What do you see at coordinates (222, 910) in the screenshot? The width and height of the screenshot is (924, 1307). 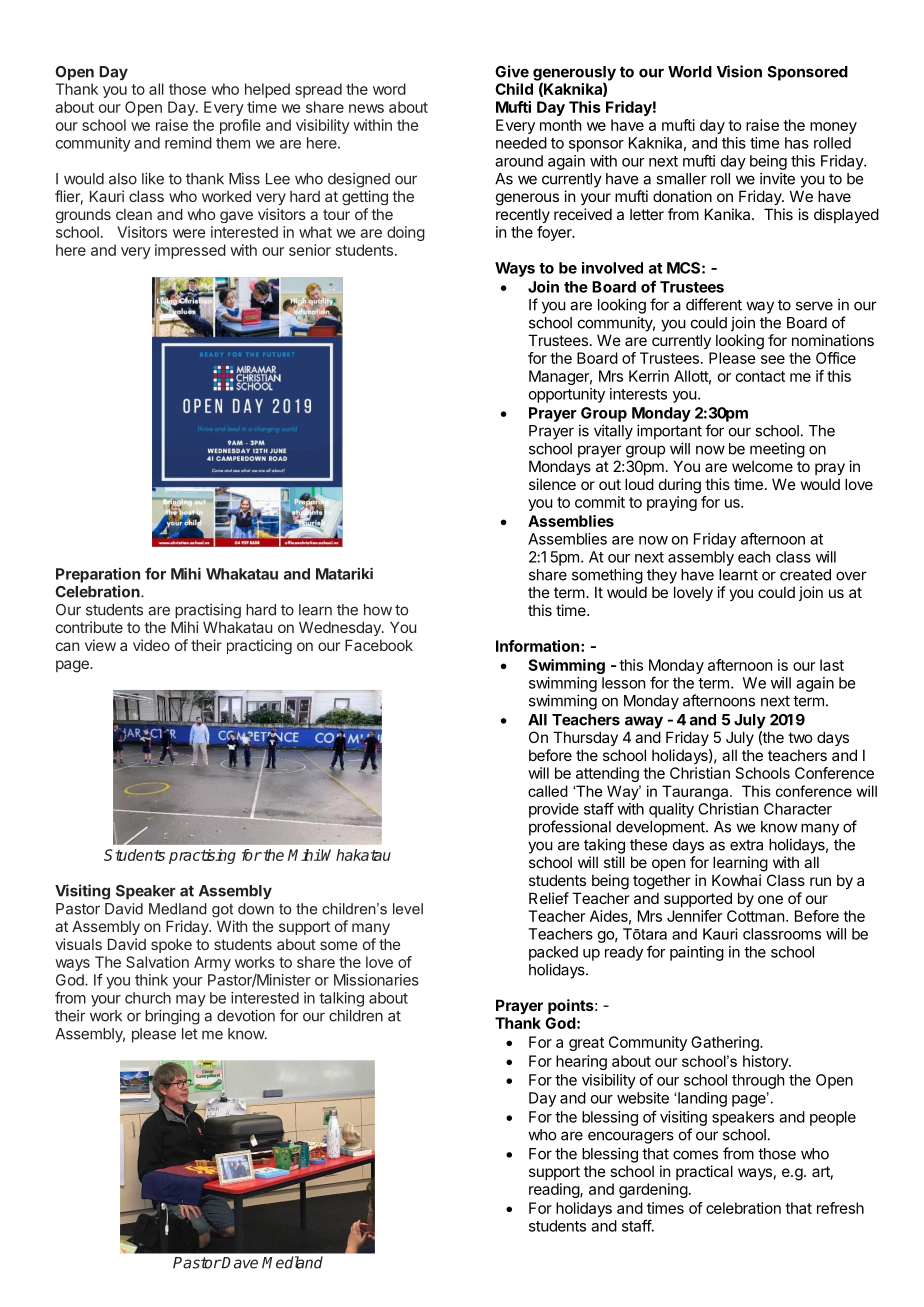 I see `got` at bounding box center [222, 910].
